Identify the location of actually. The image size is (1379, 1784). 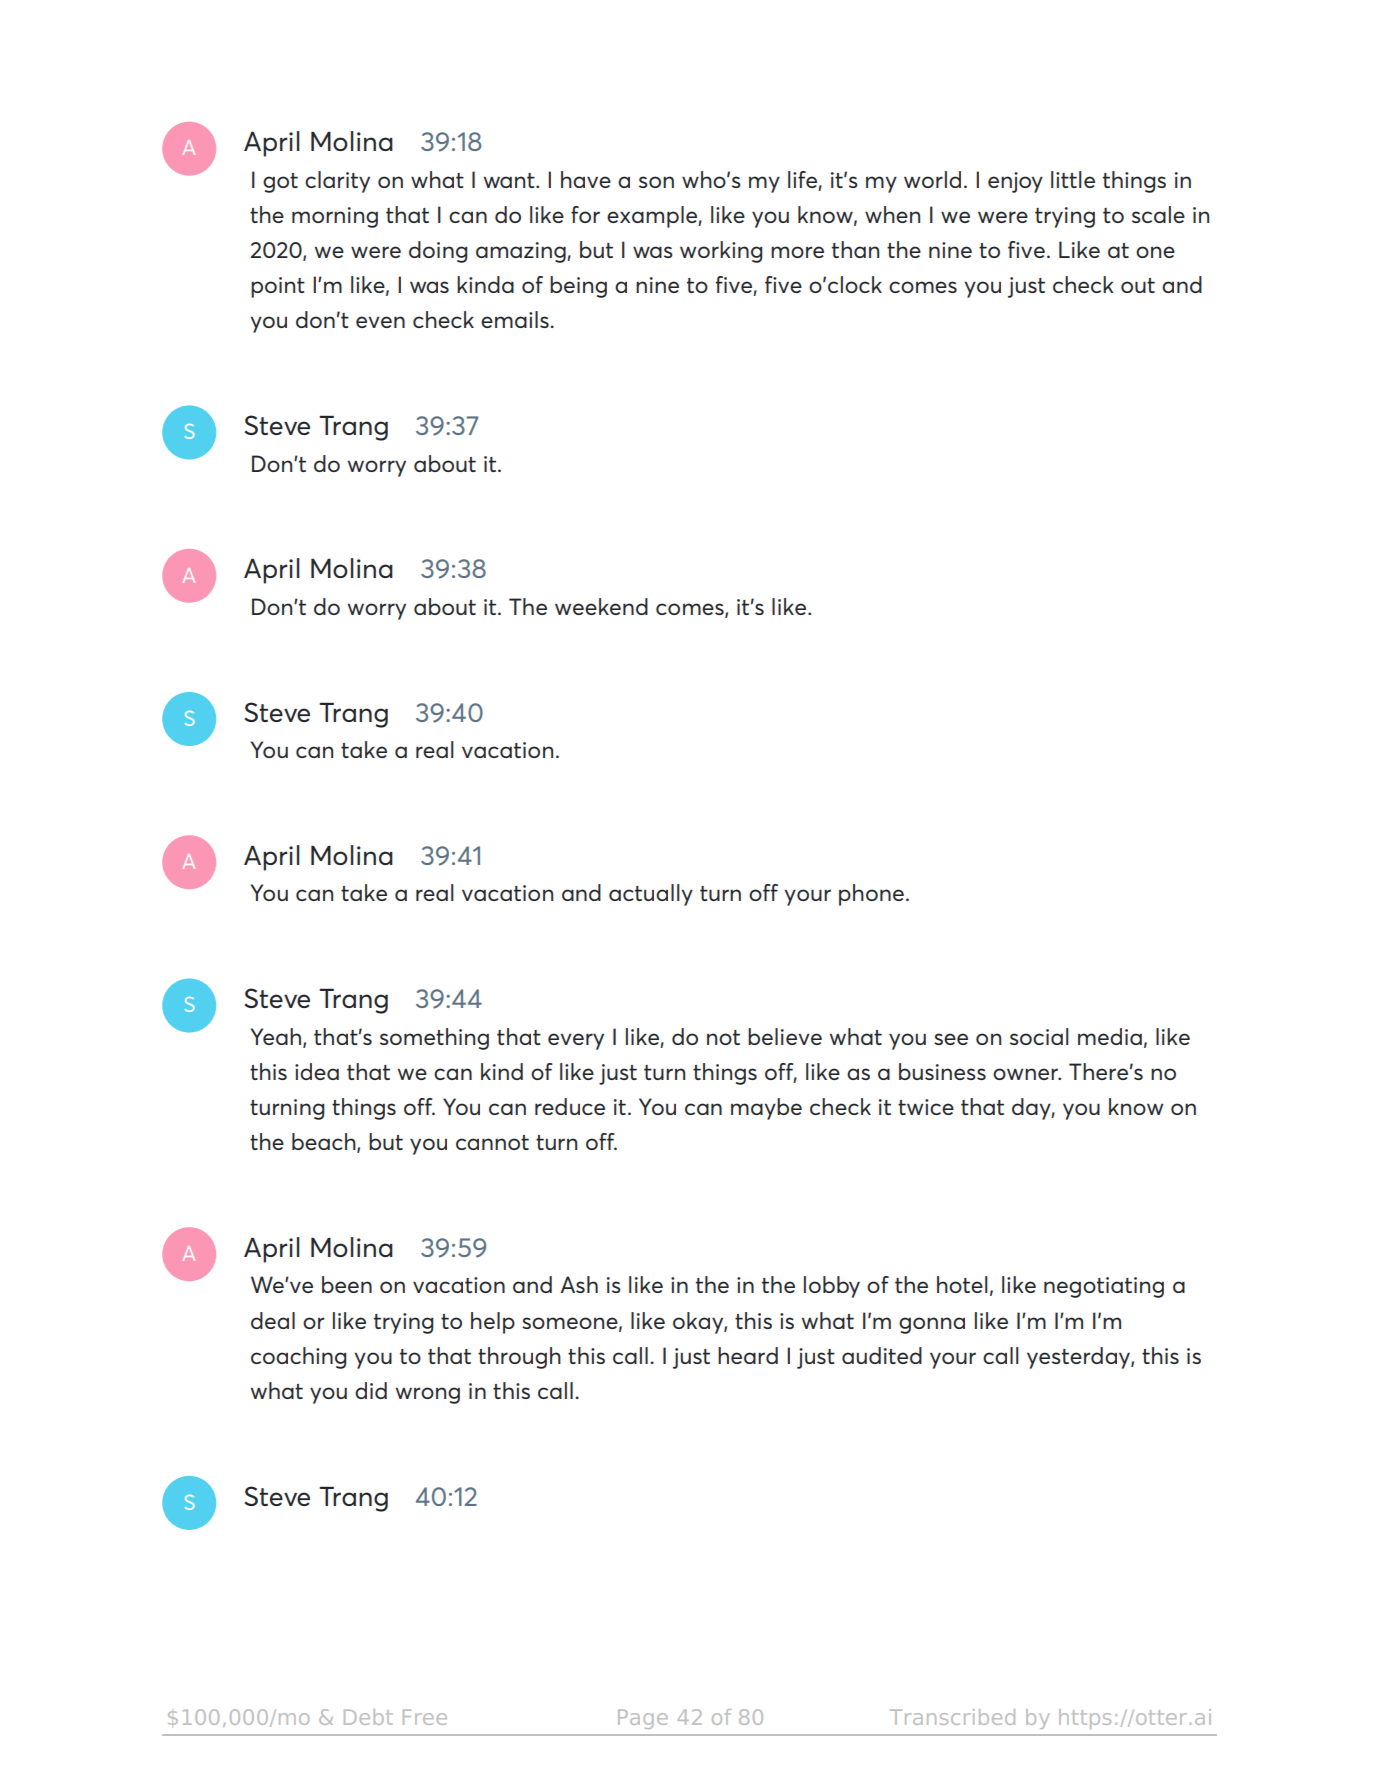
(651, 895).
